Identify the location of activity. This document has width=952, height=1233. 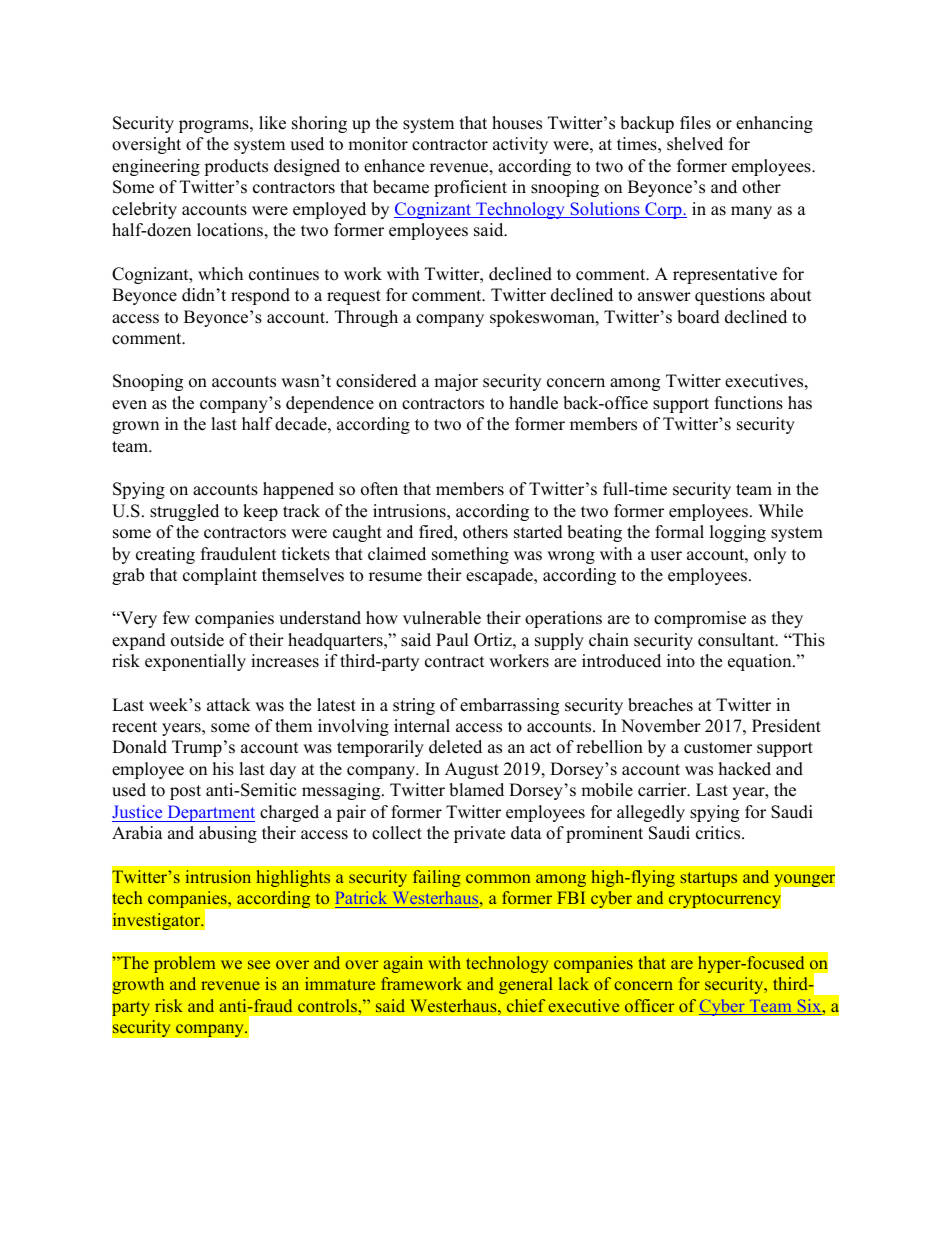
(520, 145).
